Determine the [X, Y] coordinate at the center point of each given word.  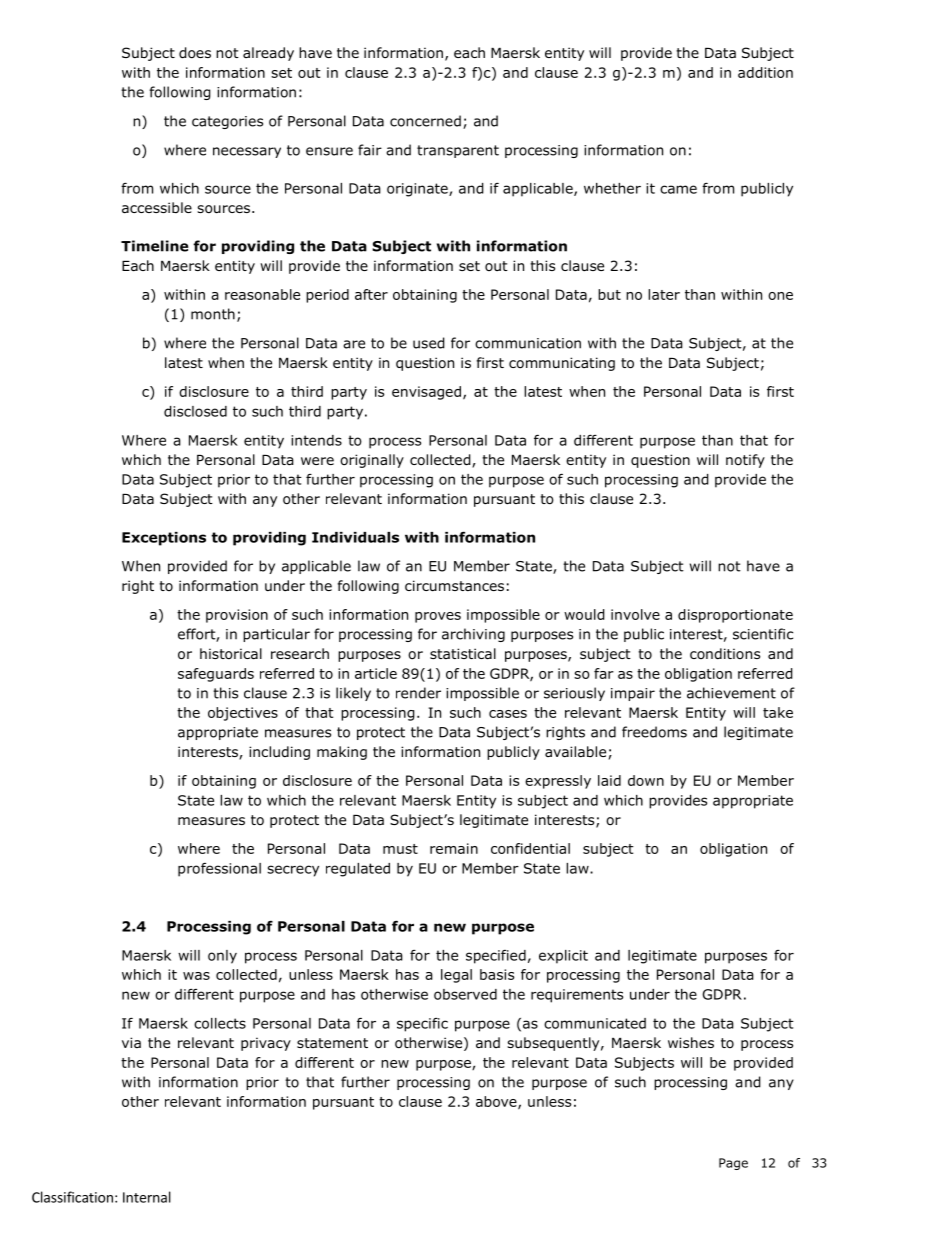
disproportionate [735, 616]
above [497, 1102]
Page [733, 1164]
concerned [425, 121]
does [195, 53]
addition [765, 72]
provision [237, 616]
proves [438, 617]
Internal [147, 1197]
